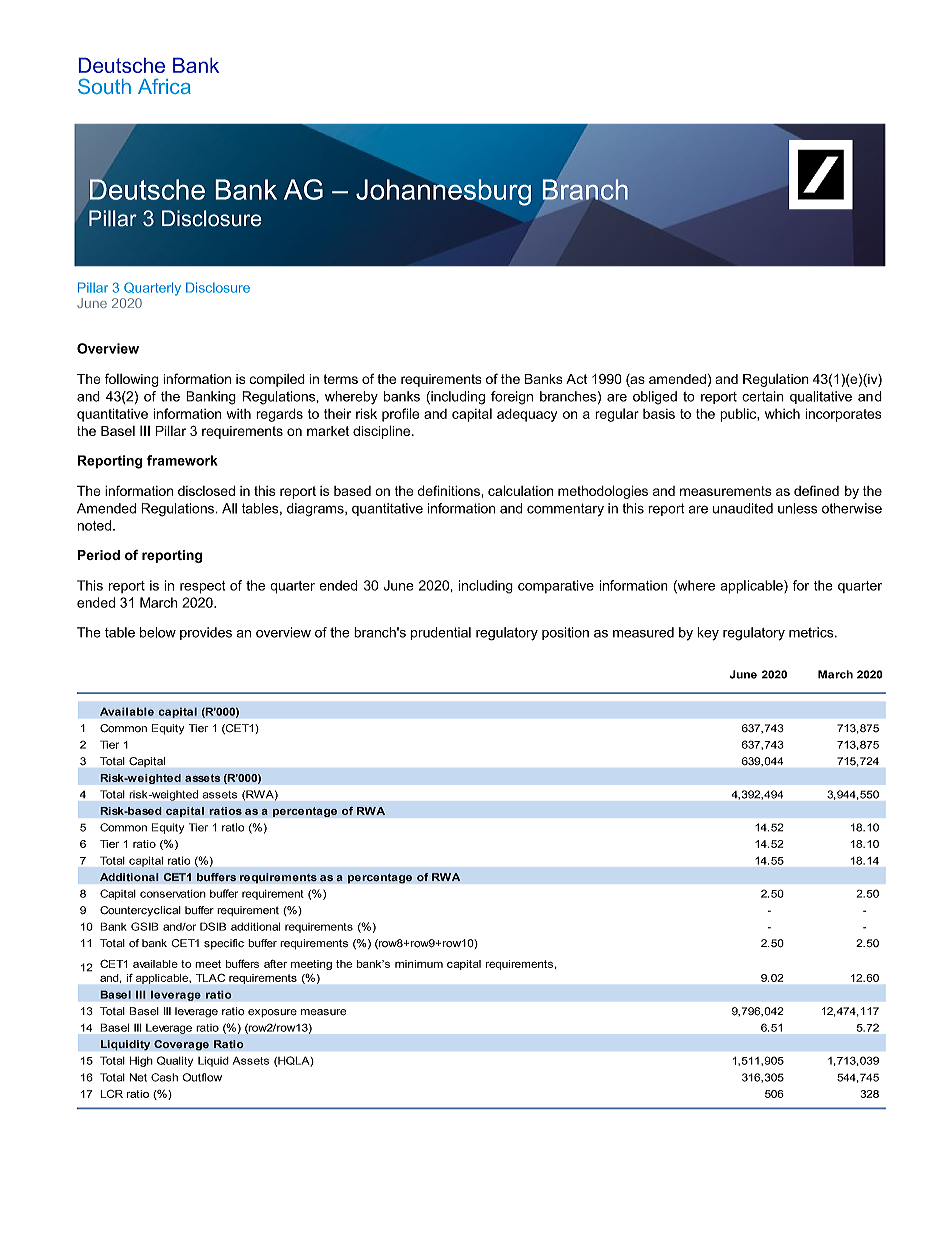 This screenshot has width=952, height=1233. I want to click on Johannesburg, so click(443, 192).
